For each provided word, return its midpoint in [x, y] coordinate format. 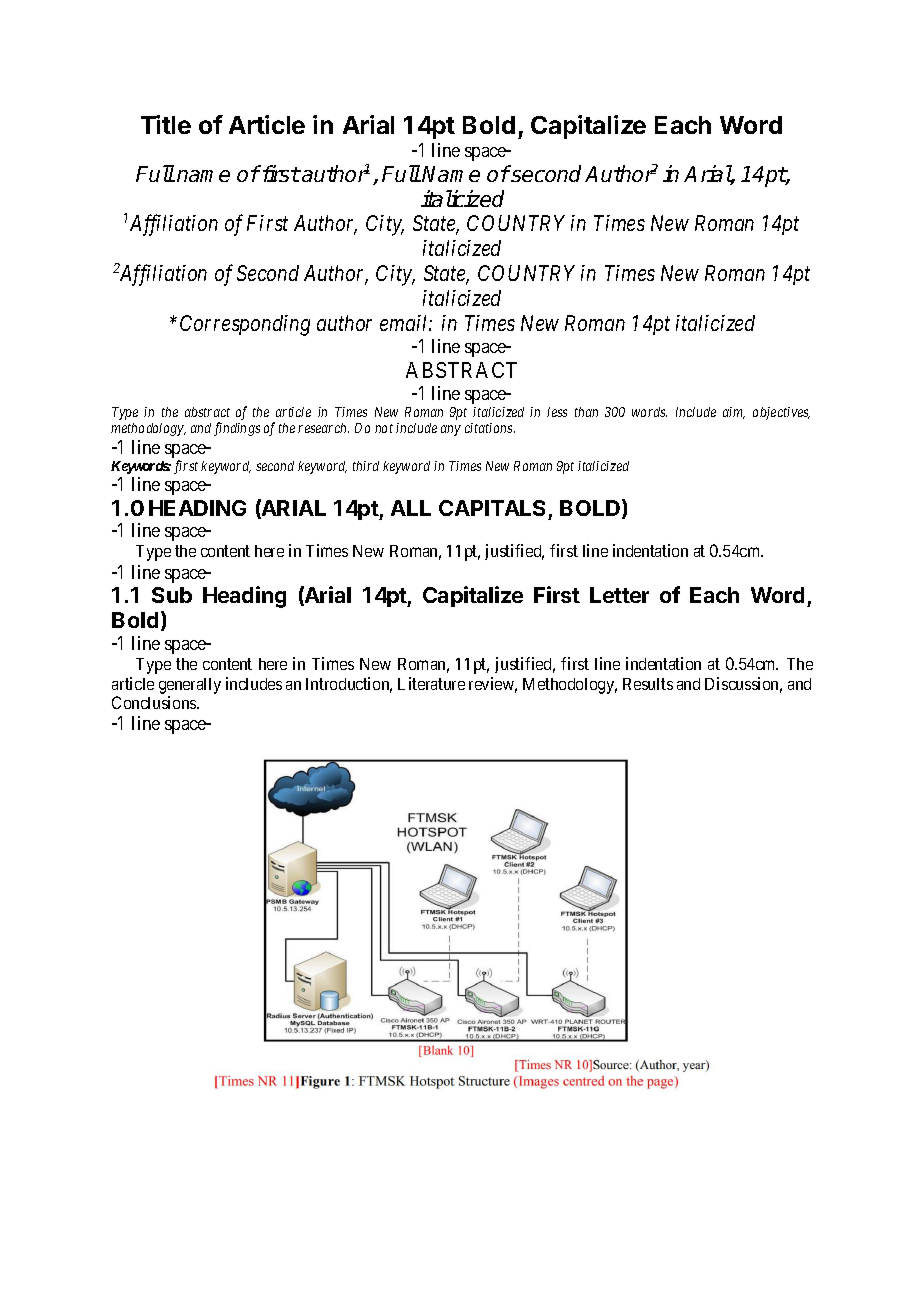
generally [190, 686]
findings [237, 429]
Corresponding [245, 325]
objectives [781, 413]
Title [166, 124]
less [557, 412]
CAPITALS [492, 508]
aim [734, 413]
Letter [619, 595]
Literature [431, 683]
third [366, 466]
